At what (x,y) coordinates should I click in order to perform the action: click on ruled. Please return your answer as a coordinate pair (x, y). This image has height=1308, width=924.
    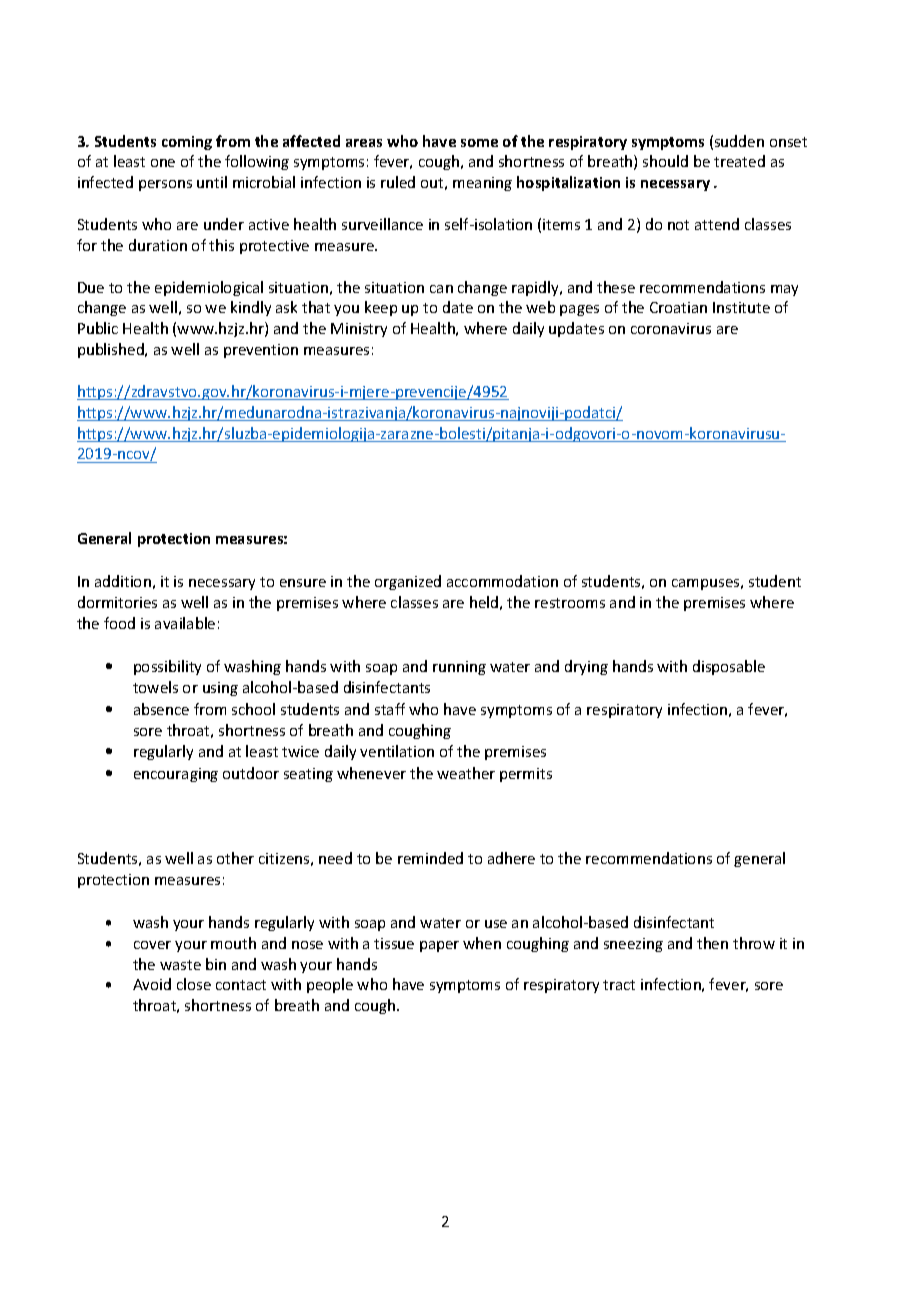
    Looking at the image, I should click on (398, 182).
